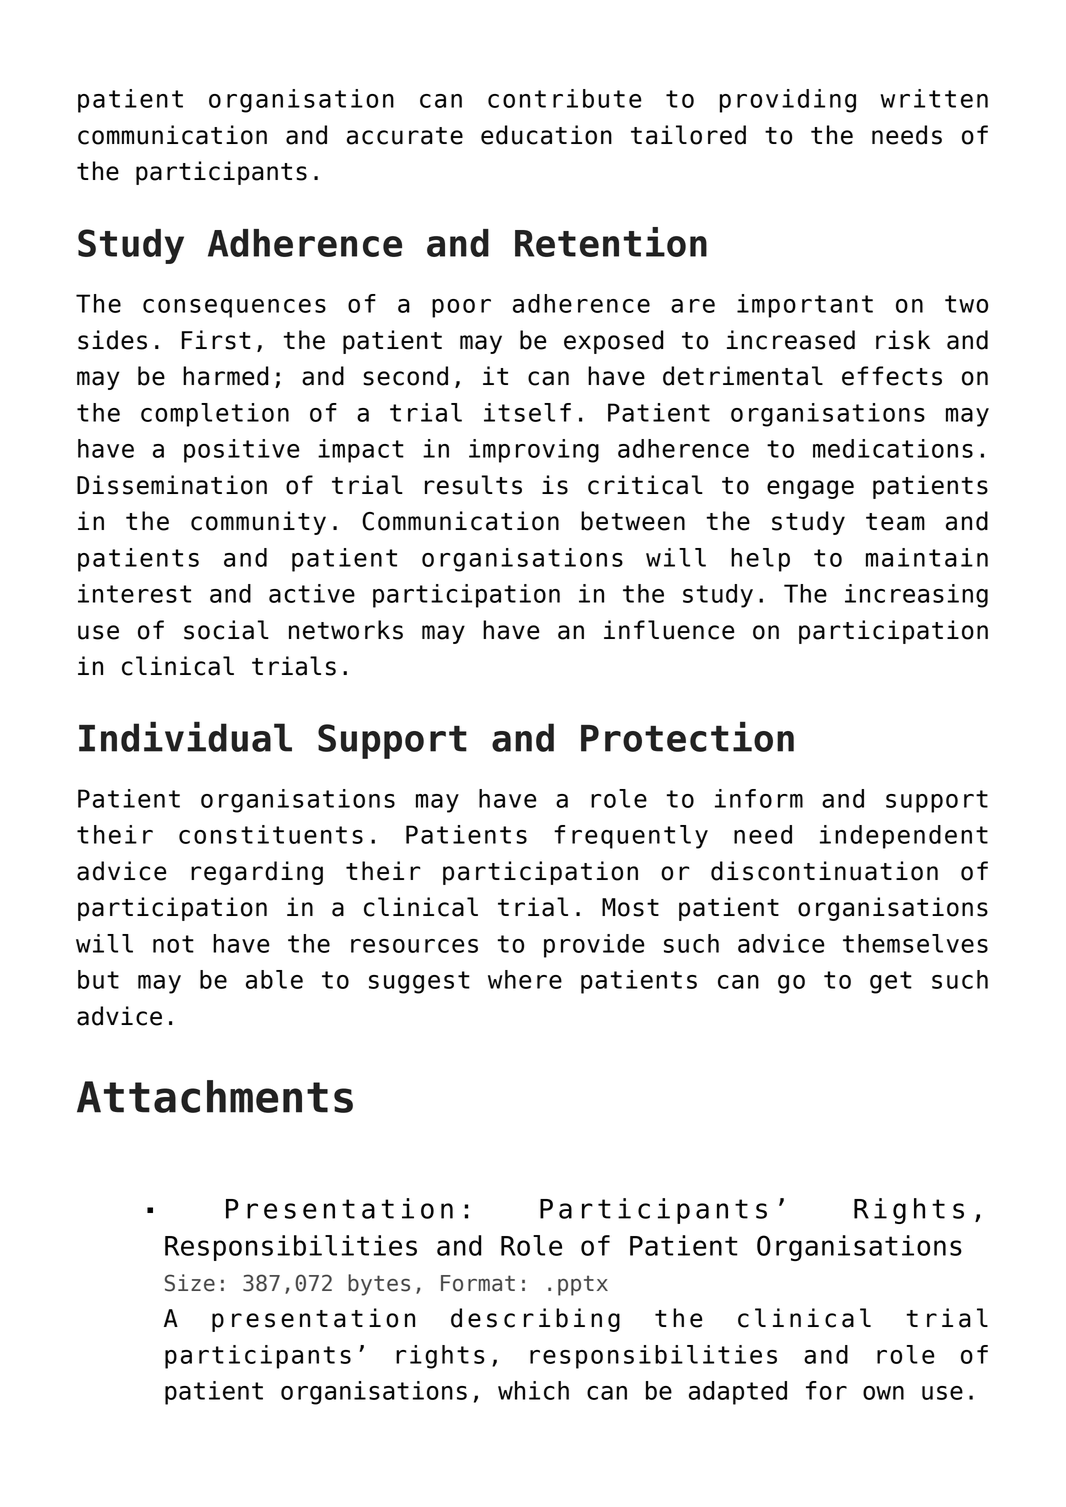 This page has height=1507, width=1066. What do you see at coordinates (405, 136) in the page?
I see `accurate` at bounding box center [405, 136].
